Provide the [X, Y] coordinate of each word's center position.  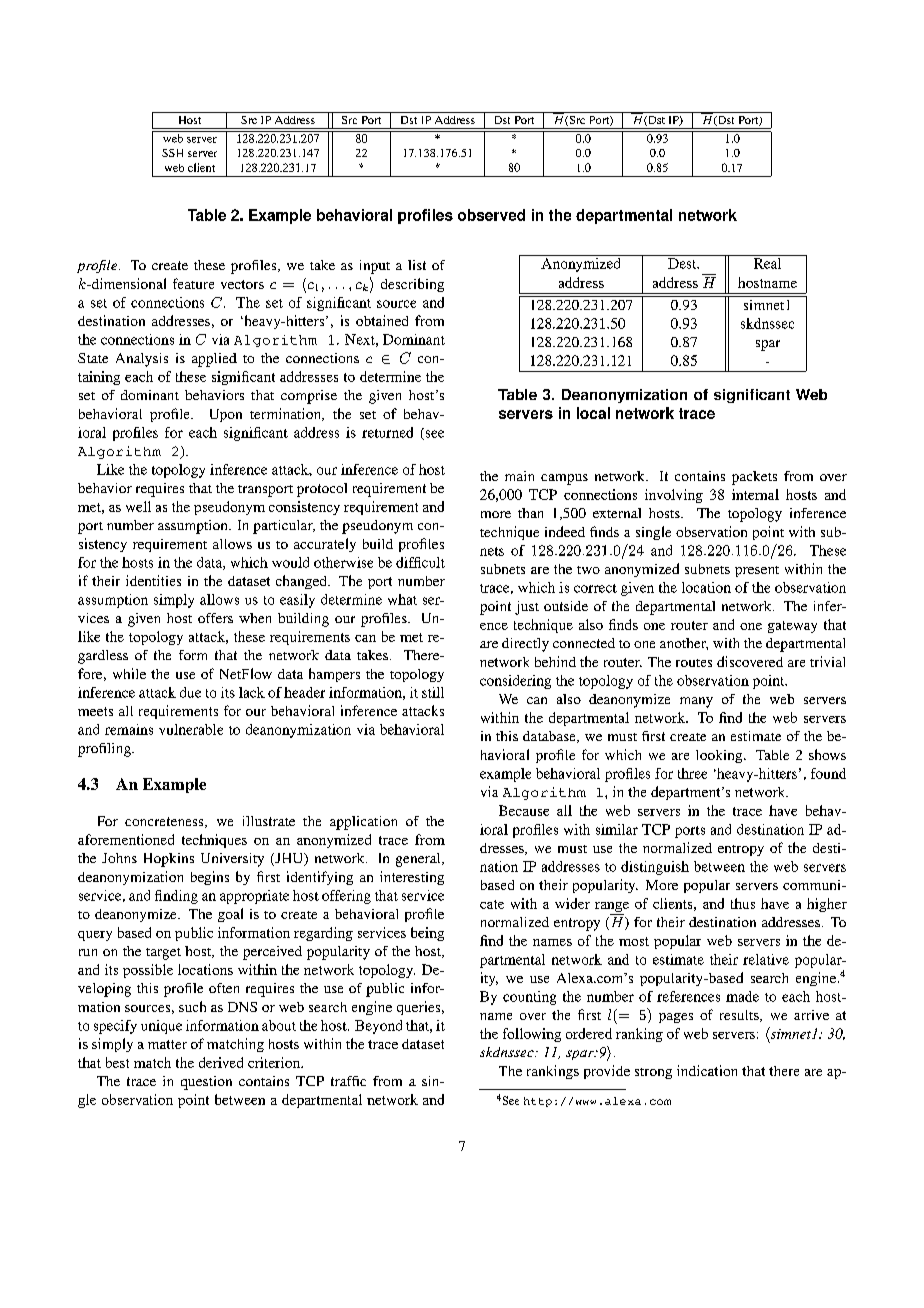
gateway [792, 627]
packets [754, 478]
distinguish [655, 868]
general [419, 860]
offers [215, 618]
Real [767, 262]
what [402, 599]
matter [167, 1044]
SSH [172, 153]
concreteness [165, 822]
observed [491, 215]
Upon [226, 415]
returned [387, 432]
